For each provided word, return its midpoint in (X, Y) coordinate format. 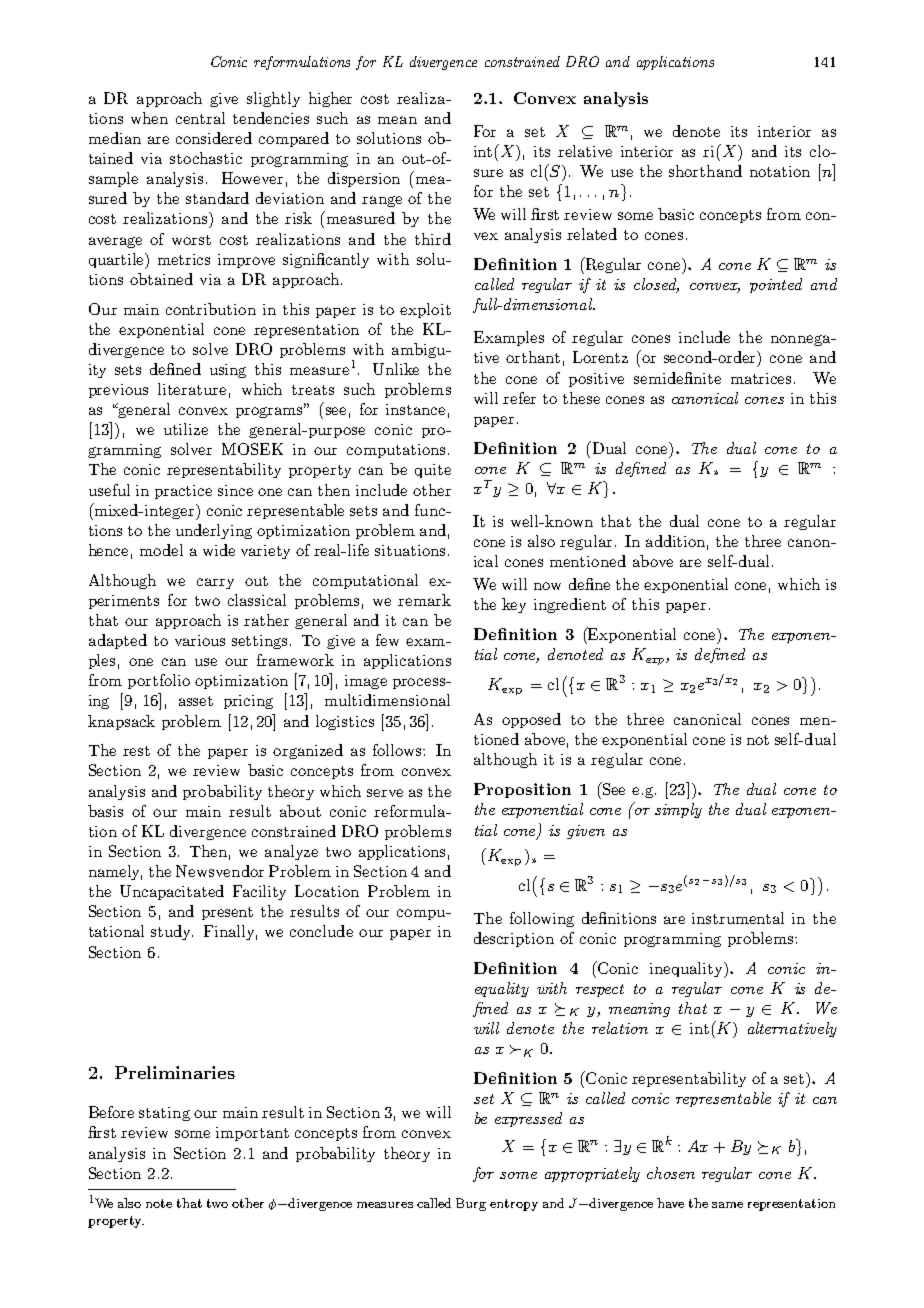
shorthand (705, 171)
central (200, 118)
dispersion (364, 179)
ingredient (570, 605)
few (387, 640)
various (200, 640)
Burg (471, 1204)
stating (164, 1114)
